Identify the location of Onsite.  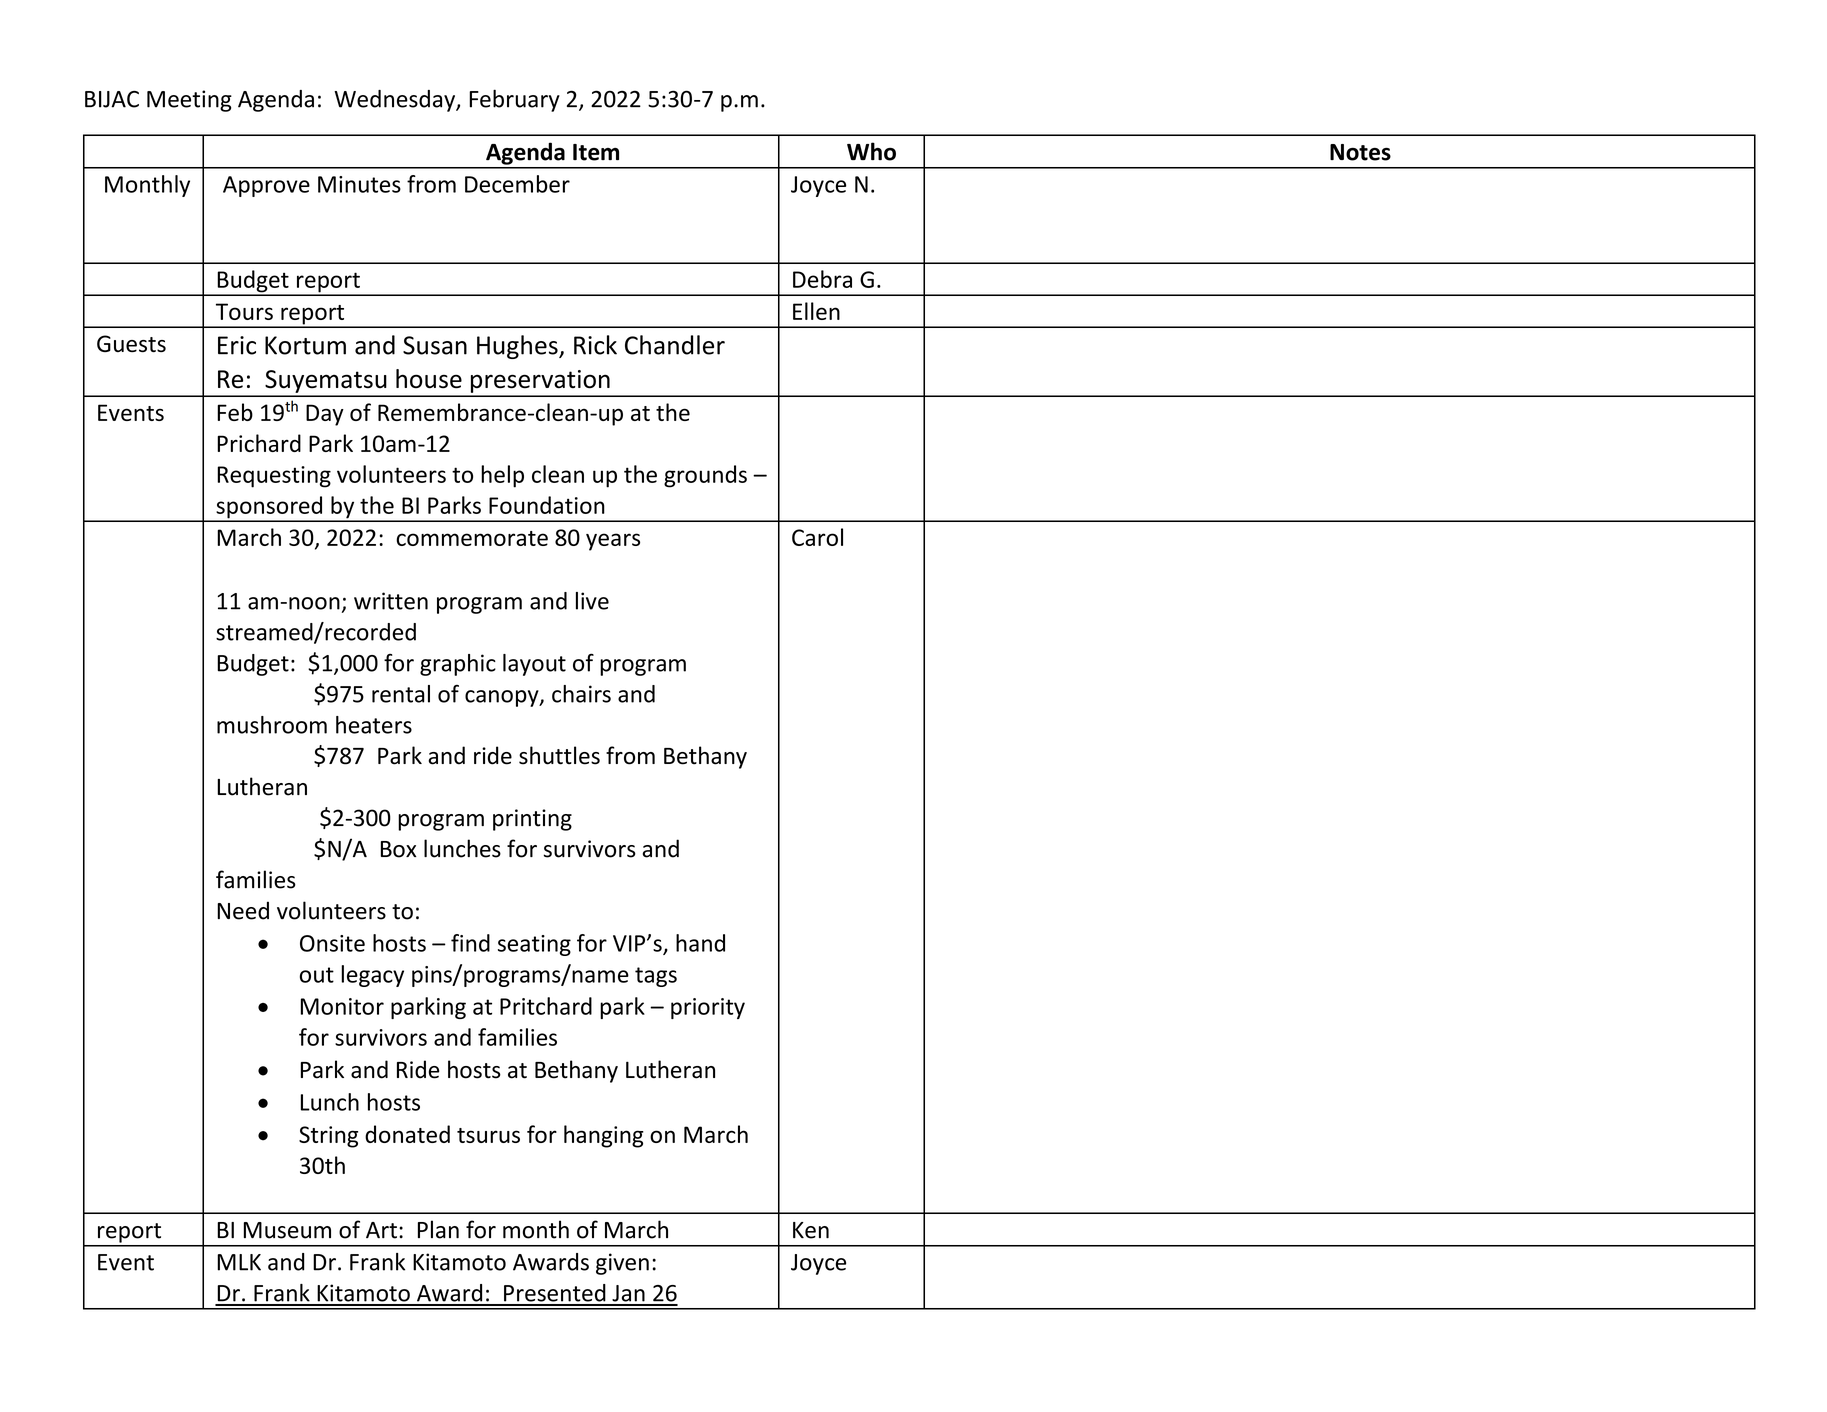
(332, 943).
